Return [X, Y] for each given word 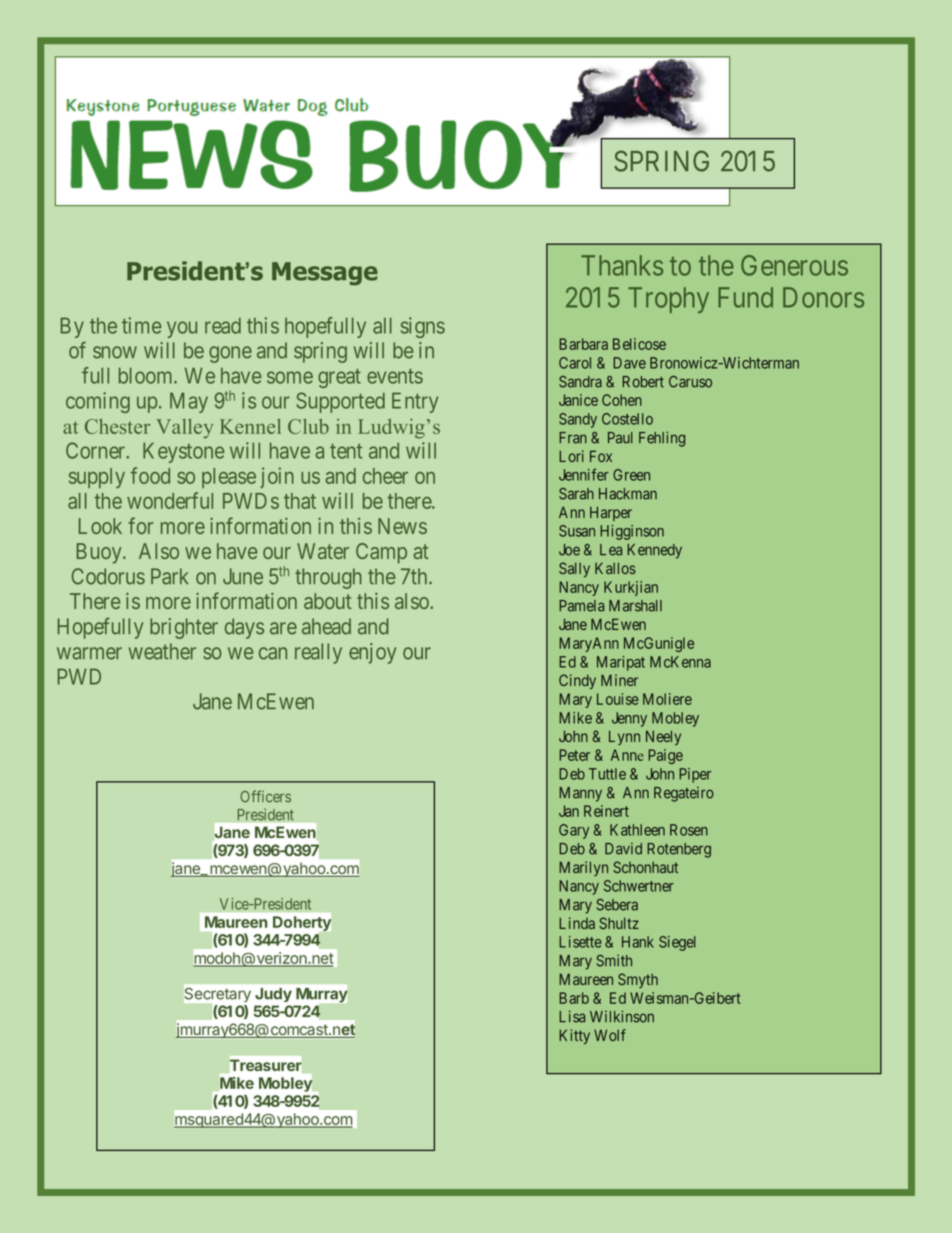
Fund [745, 297]
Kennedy [654, 551]
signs [423, 327]
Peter [574, 755]
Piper [695, 775]
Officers [265, 796]
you [182, 329]
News [402, 526]
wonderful [170, 500]
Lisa [572, 1016]
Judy [273, 995]
